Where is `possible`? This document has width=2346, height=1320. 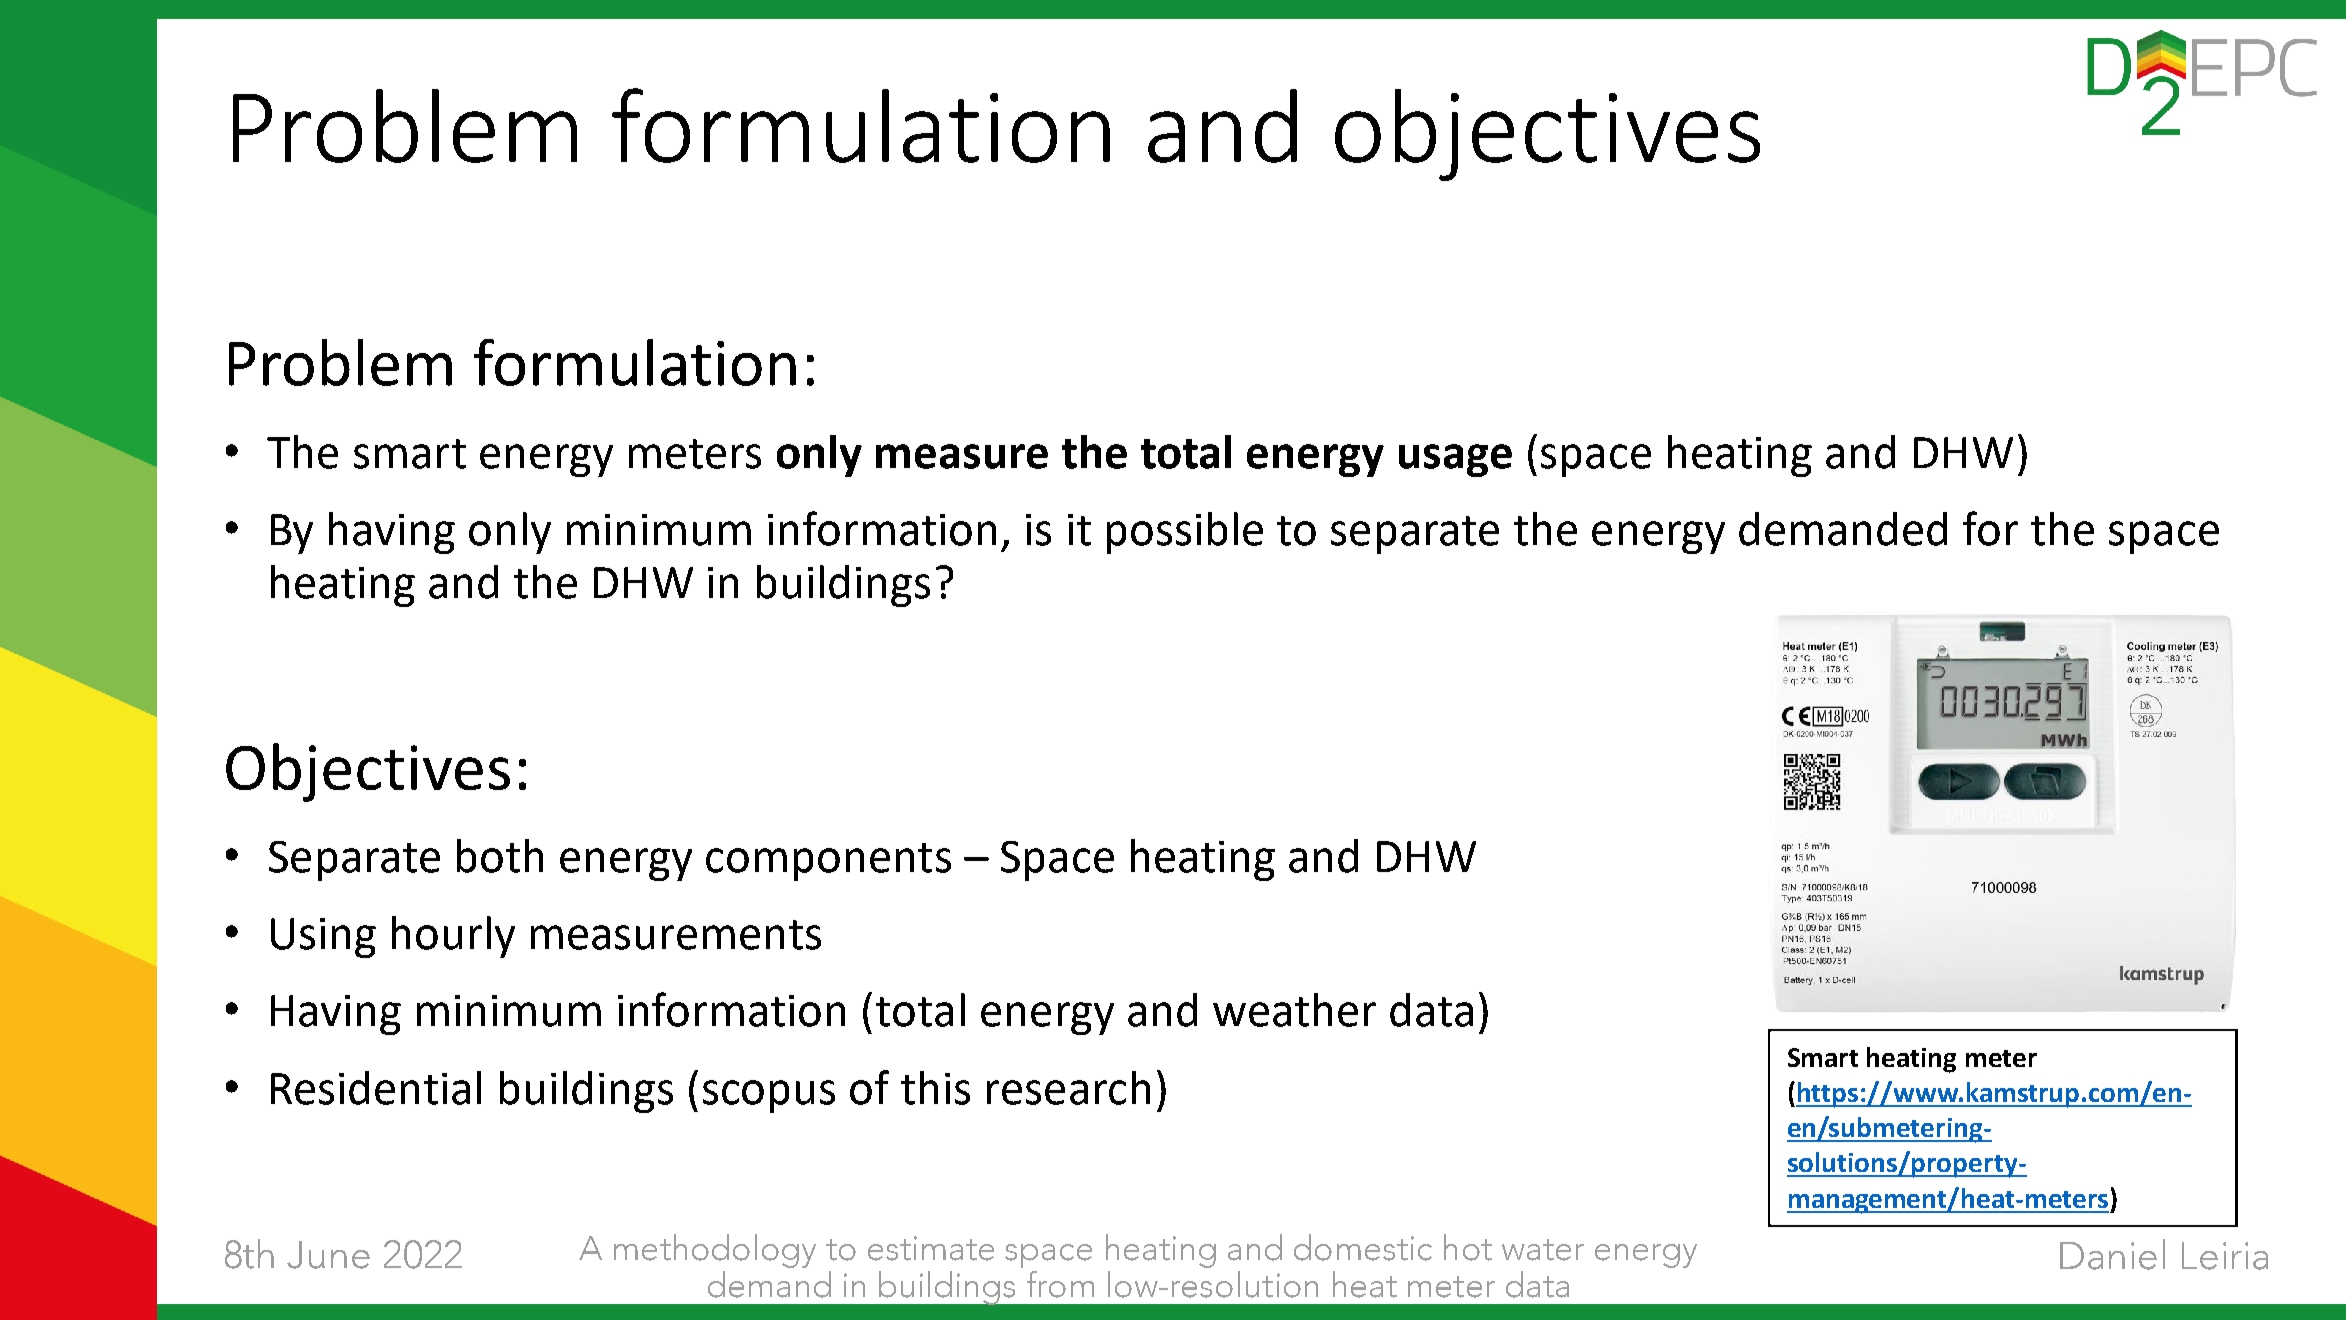
possible is located at coordinates (1185, 533).
